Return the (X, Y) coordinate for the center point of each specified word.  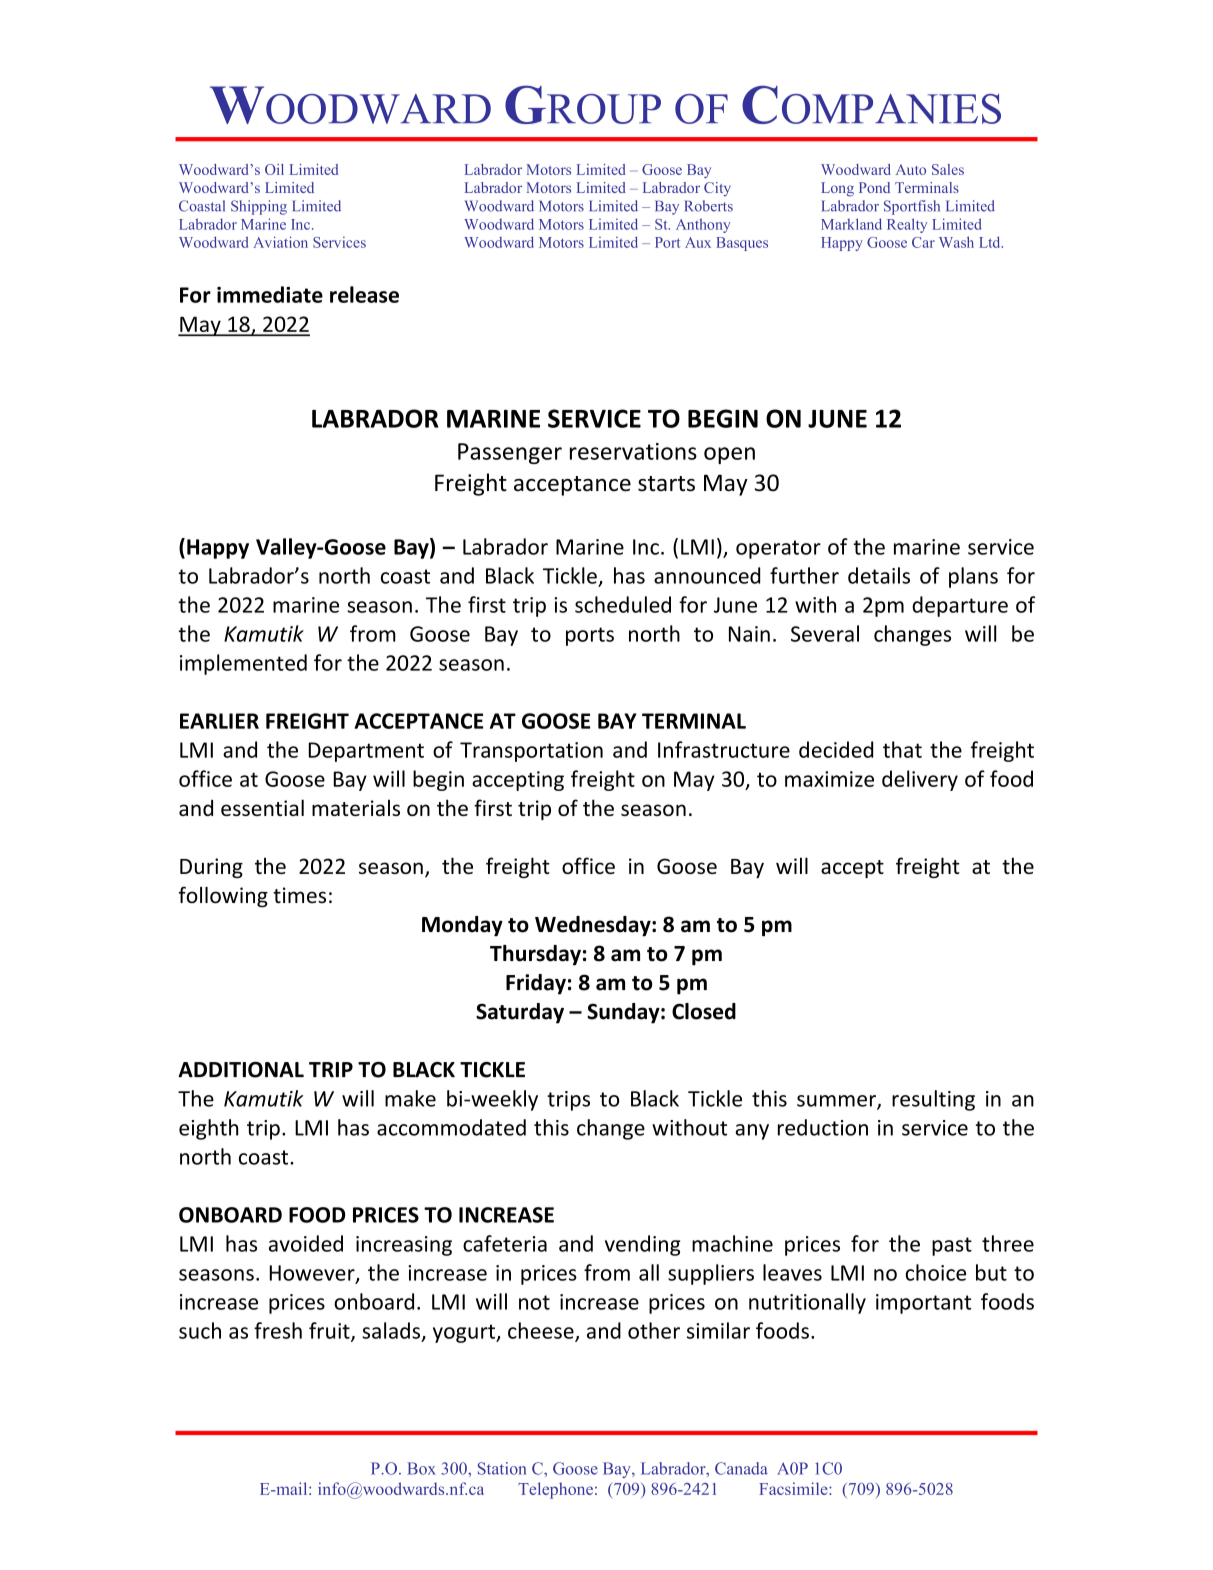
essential (262, 807)
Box (421, 1468)
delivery (920, 780)
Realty (907, 225)
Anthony (703, 225)
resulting (933, 1100)
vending (643, 1245)
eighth (208, 1129)
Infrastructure (724, 749)
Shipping (259, 207)
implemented (243, 664)
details (879, 575)
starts (666, 484)
